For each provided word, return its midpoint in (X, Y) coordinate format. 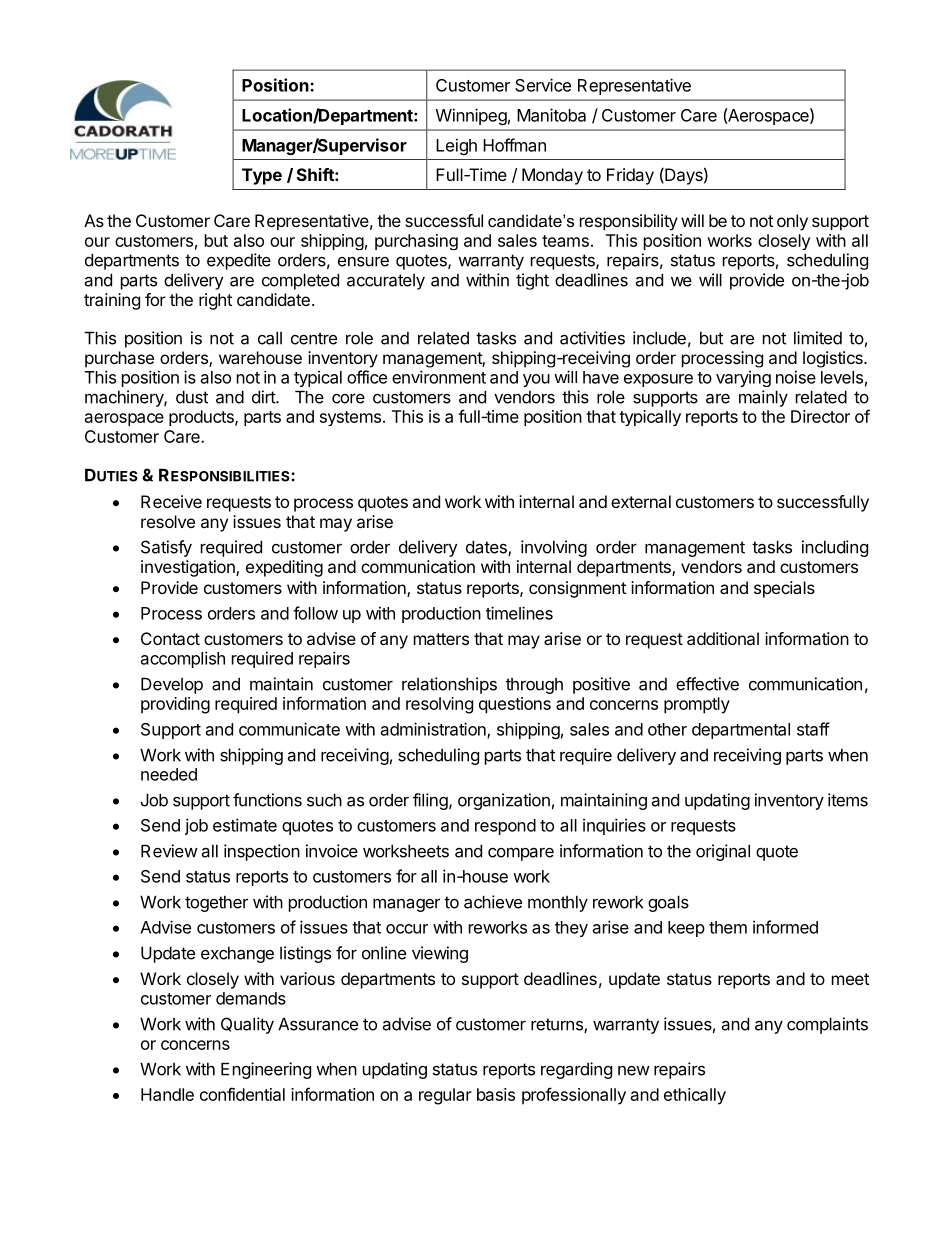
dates (487, 548)
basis (496, 1094)
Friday (630, 176)
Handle (167, 1094)
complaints (827, 1025)
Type (262, 176)
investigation (189, 568)
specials (784, 589)
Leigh (456, 146)
